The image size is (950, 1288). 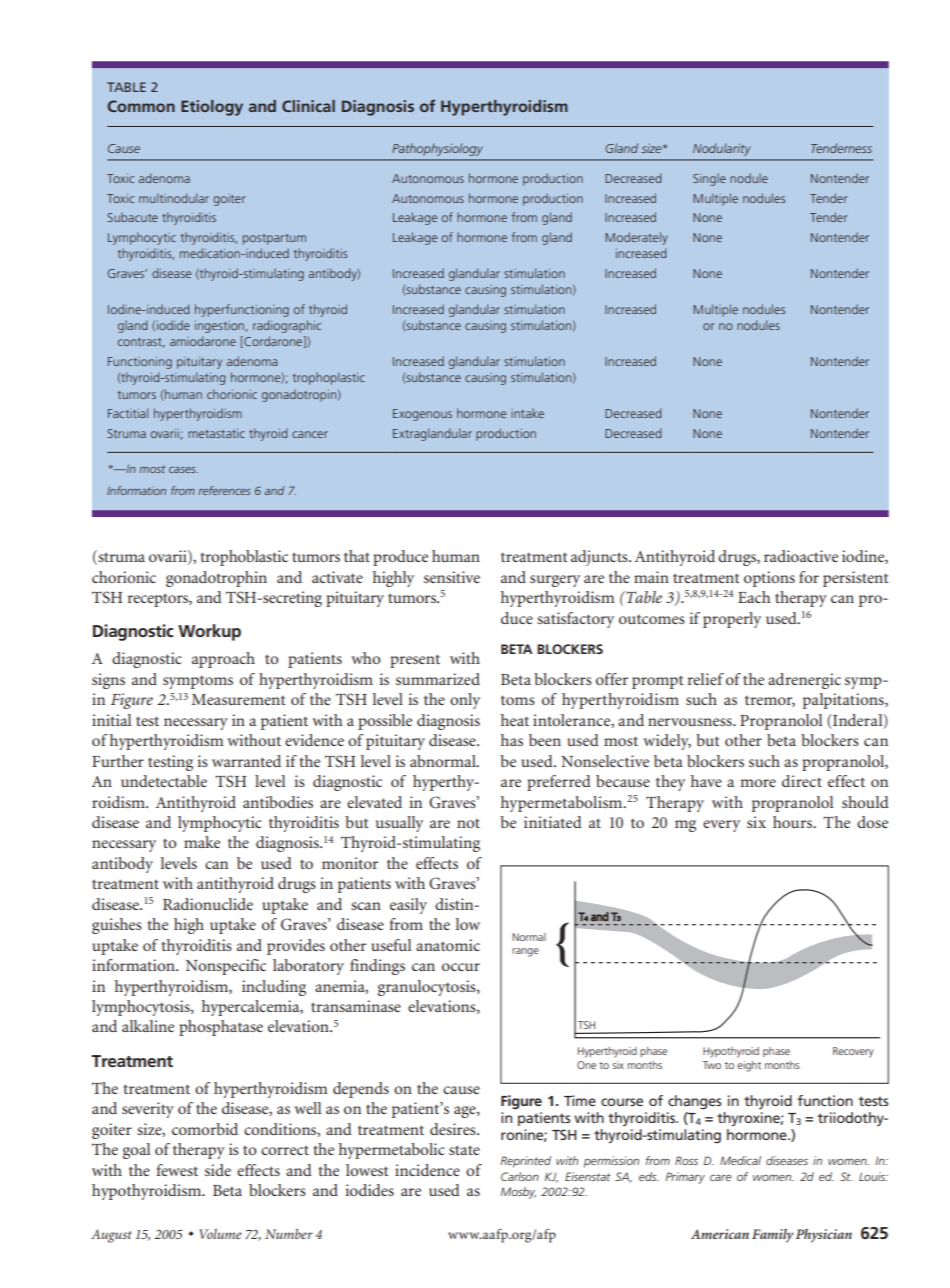 I want to click on Single, so click(x=709, y=179).
